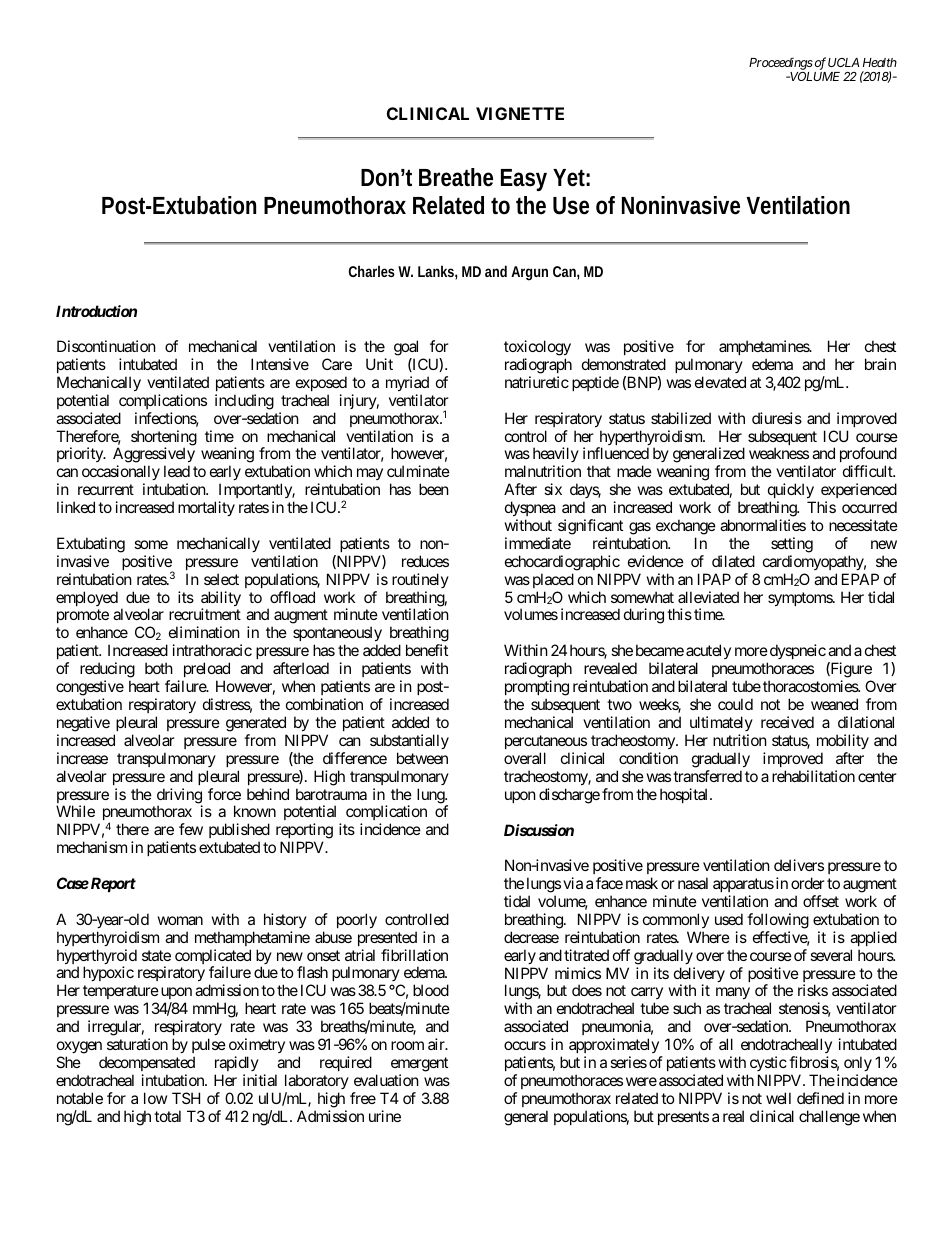  I want to click on woman, so click(180, 920).
